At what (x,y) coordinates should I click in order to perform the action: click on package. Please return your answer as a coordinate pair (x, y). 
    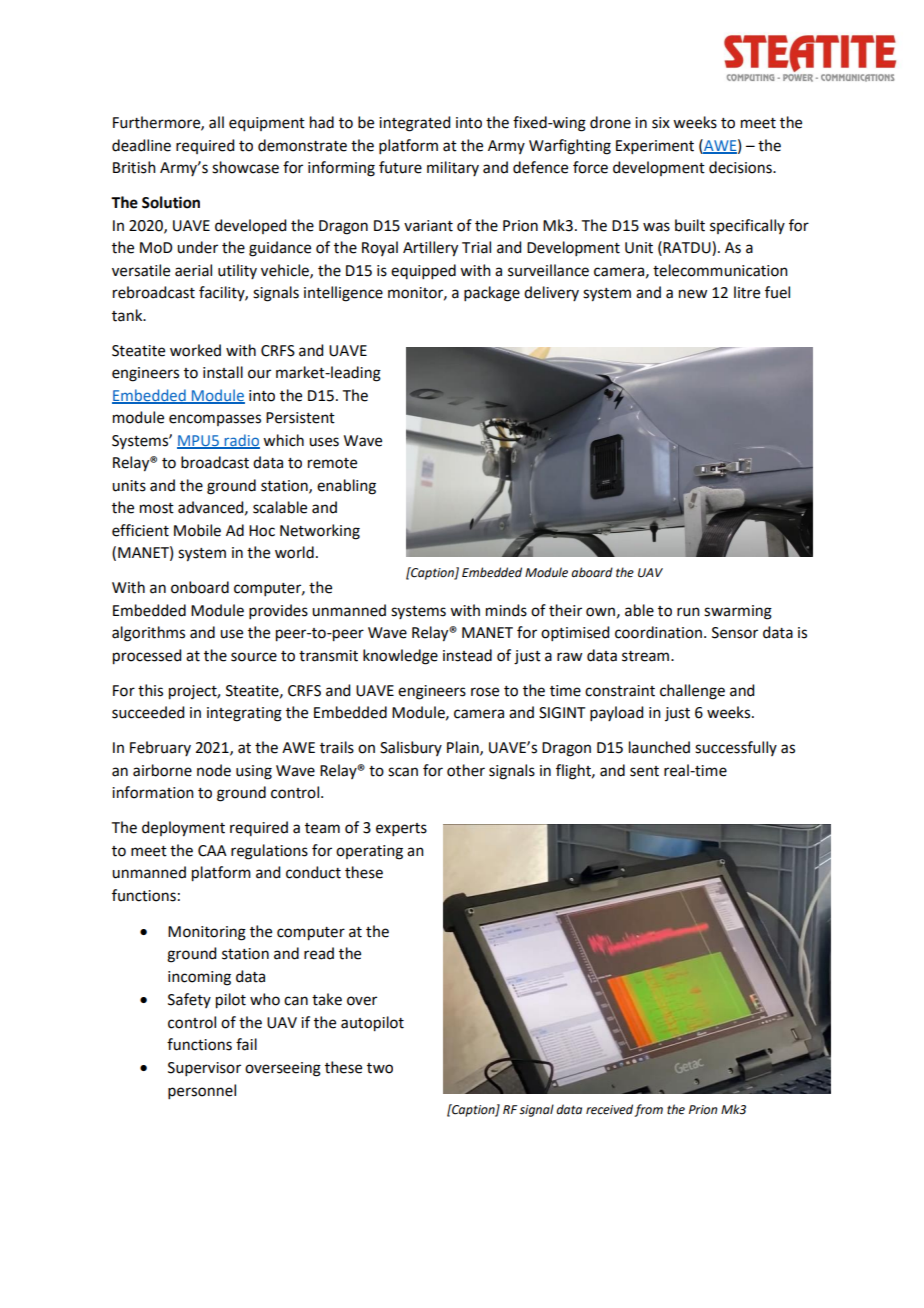
    Looking at the image, I should click on (492, 294).
